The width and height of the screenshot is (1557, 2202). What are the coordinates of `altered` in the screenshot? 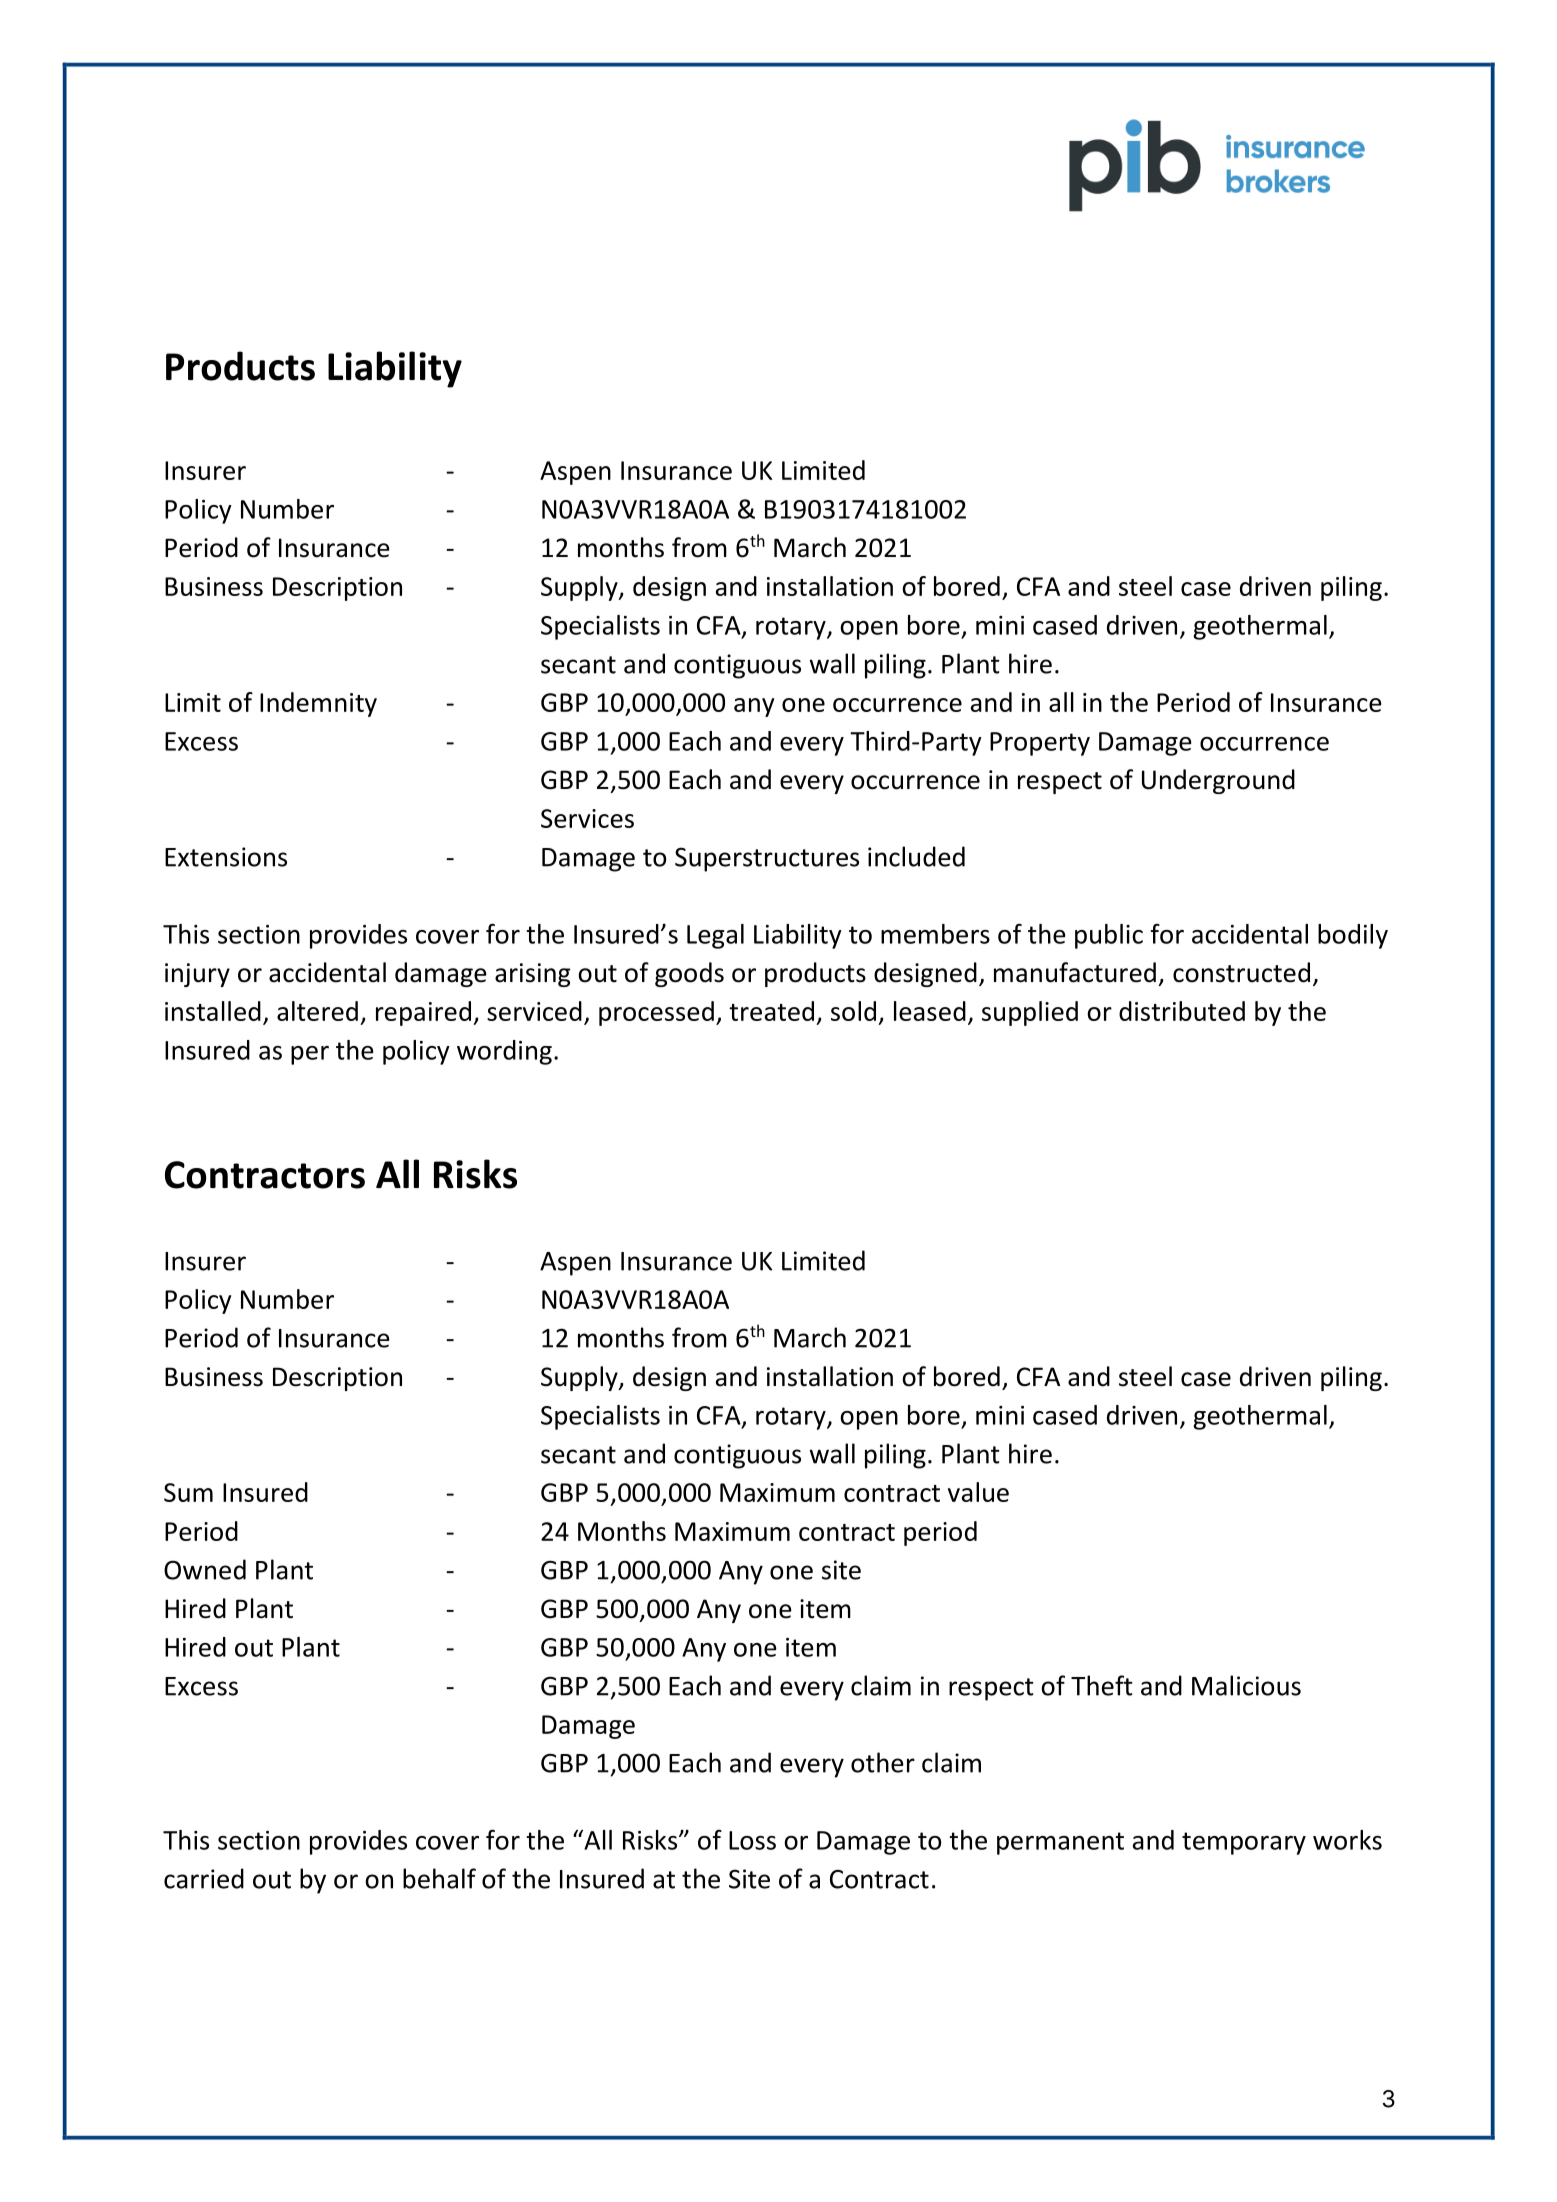 It's located at (317, 1011).
